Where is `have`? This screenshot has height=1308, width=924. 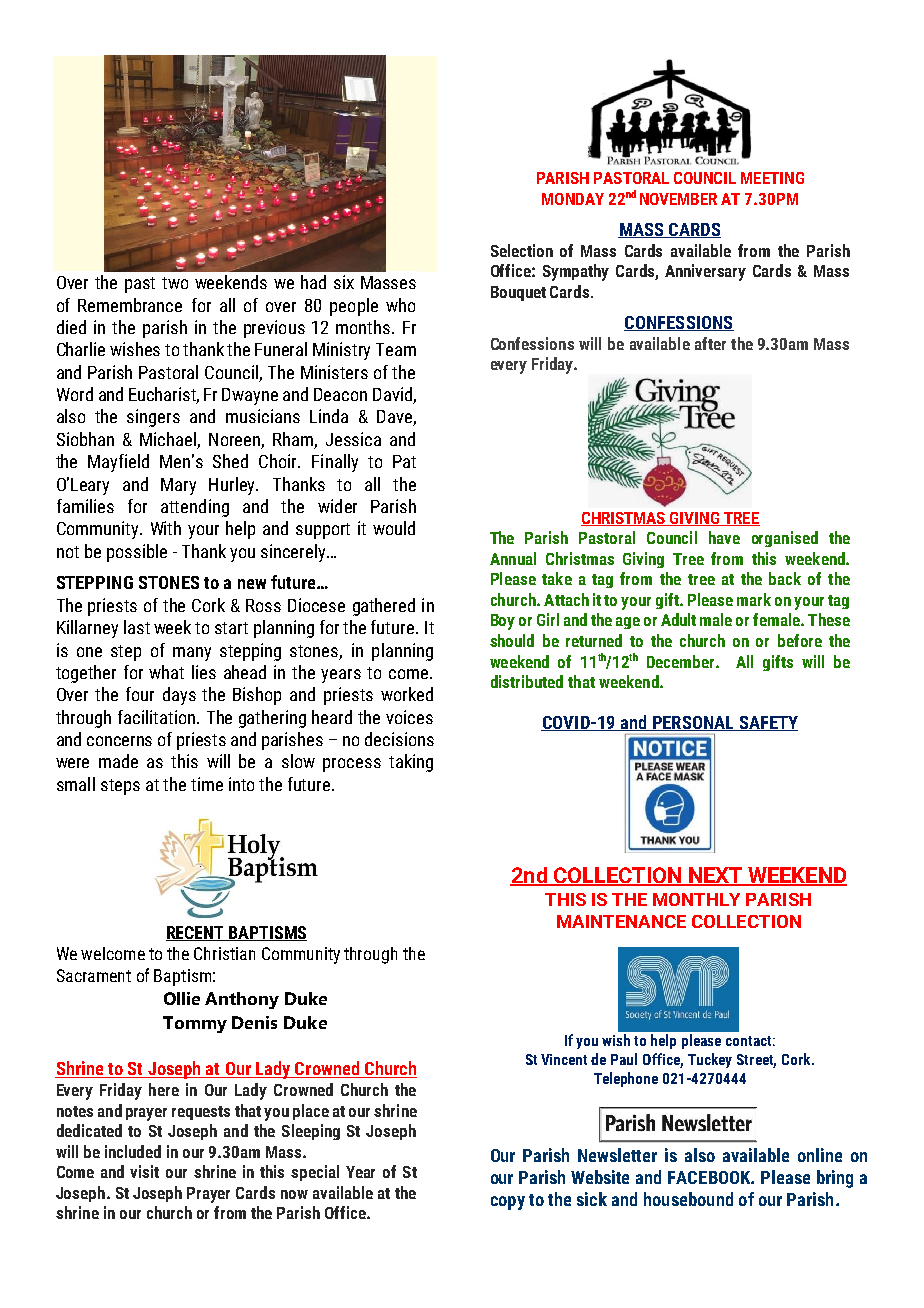
have is located at coordinates (724, 537).
